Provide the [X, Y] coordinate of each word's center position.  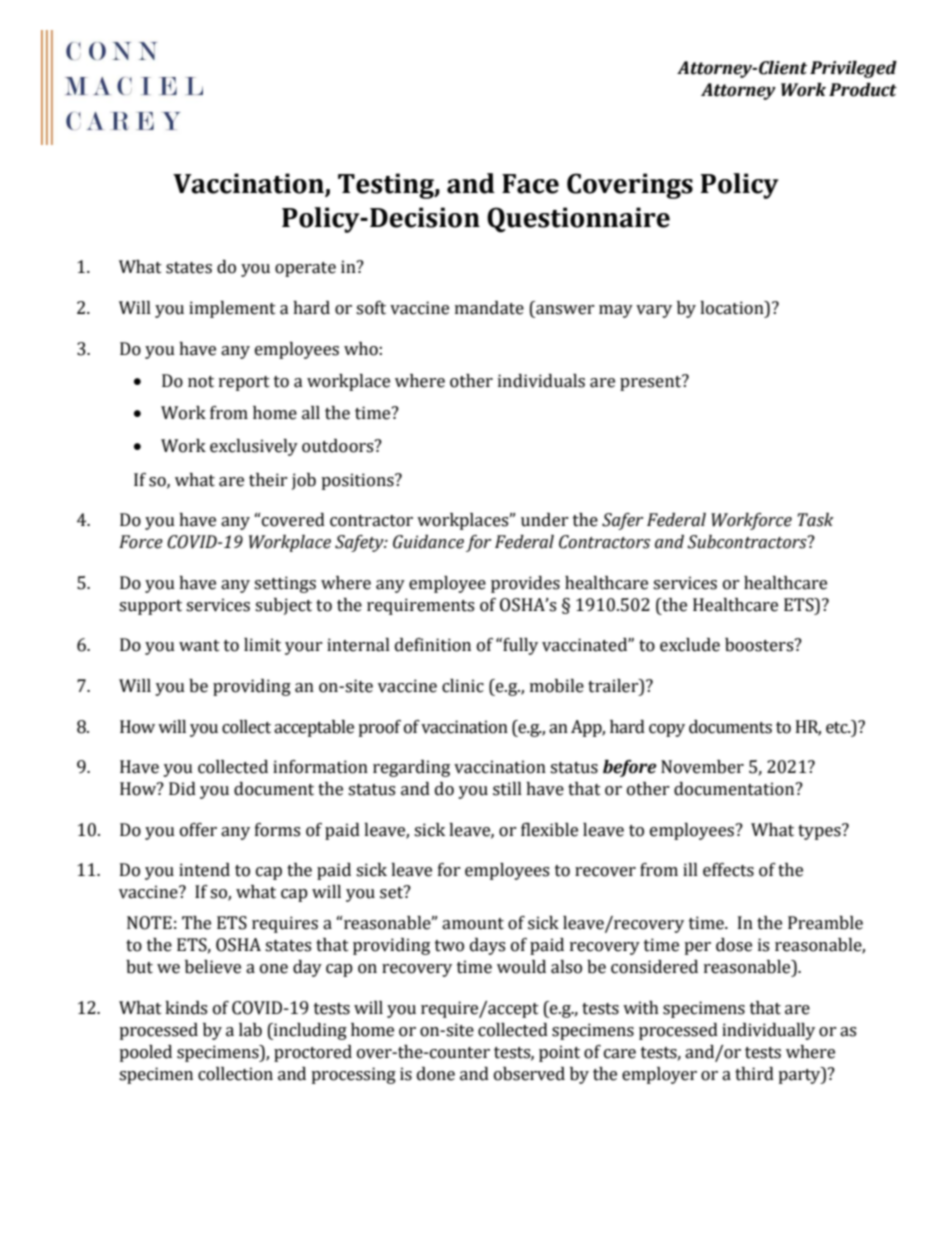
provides [525, 584]
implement [232, 309]
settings [285, 584]
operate [305, 269]
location [733, 308]
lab [250, 1030]
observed [529, 1074]
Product [863, 90]
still [507, 789]
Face [530, 184]
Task [815, 520]
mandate [489, 308]
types [820, 832]
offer [198, 830]
